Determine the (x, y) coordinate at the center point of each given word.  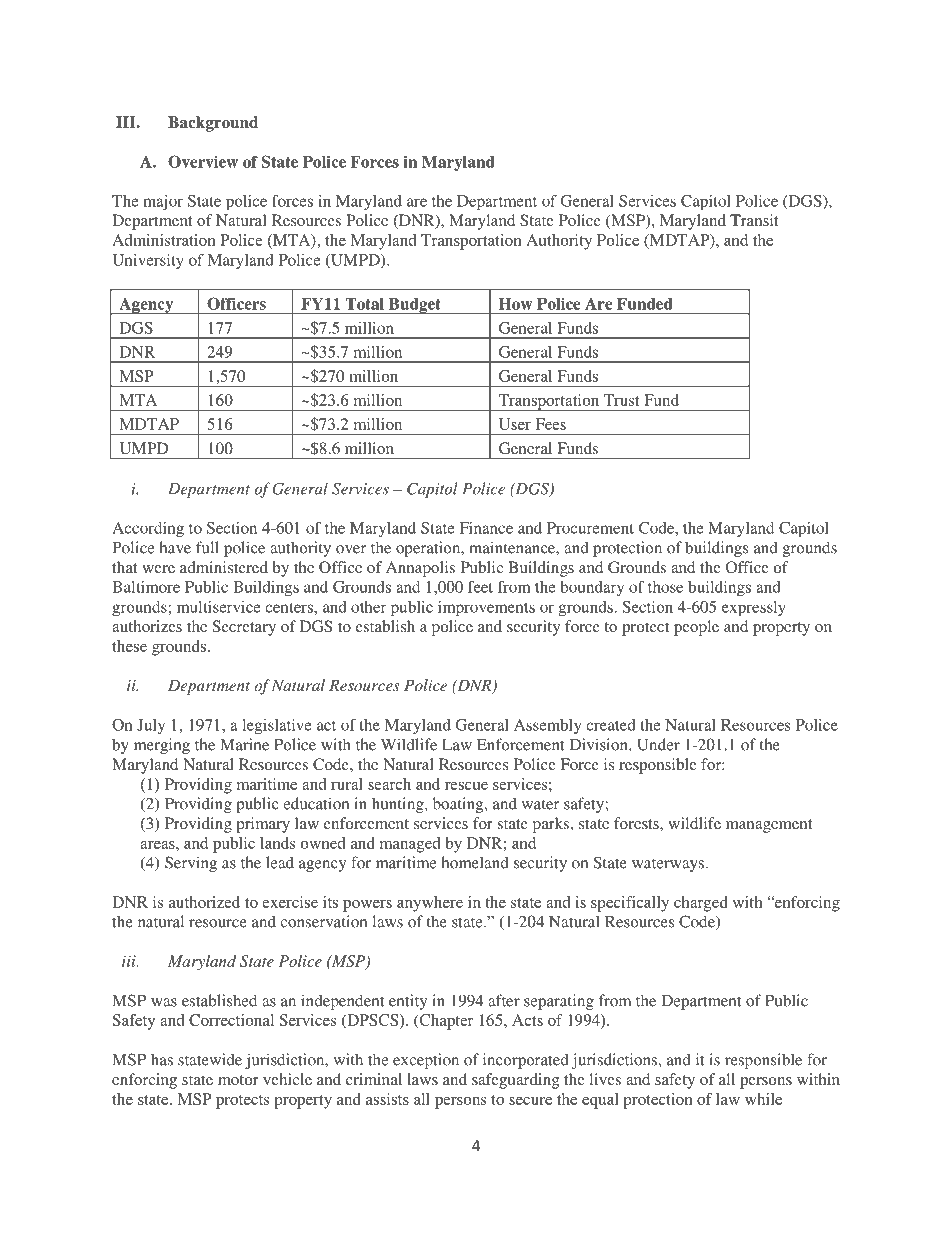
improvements (486, 609)
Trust (621, 400)
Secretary (244, 628)
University (148, 261)
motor (238, 1080)
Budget (414, 306)
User (515, 424)
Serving (191, 864)
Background (213, 124)
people (696, 628)
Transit (754, 220)
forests (637, 823)
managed (410, 845)
